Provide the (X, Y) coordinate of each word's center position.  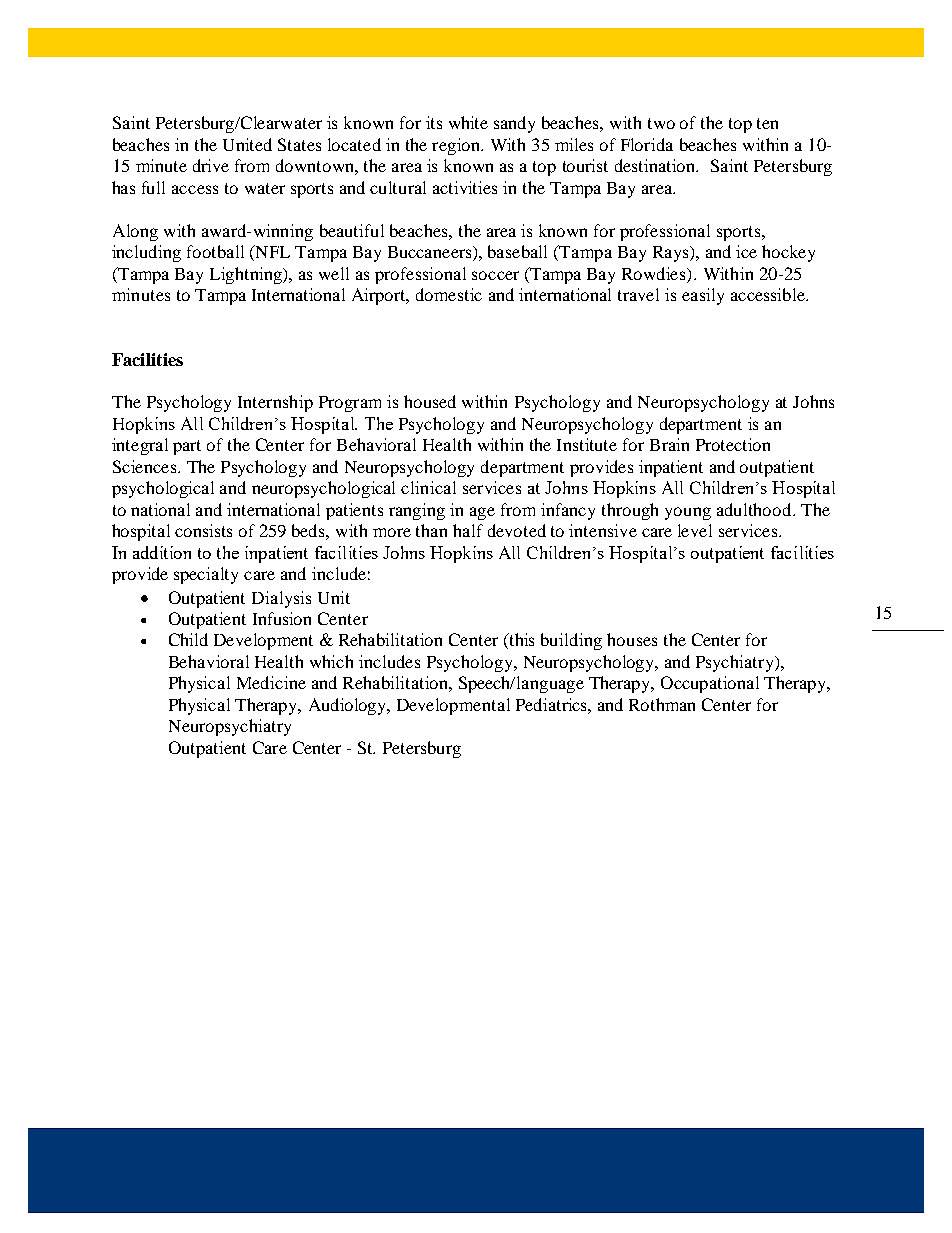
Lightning (247, 275)
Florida (647, 144)
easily (703, 296)
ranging (417, 511)
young (688, 513)
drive (211, 165)
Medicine (271, 682)
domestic (449, 294)
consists (203, 530)
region (457, 146)
